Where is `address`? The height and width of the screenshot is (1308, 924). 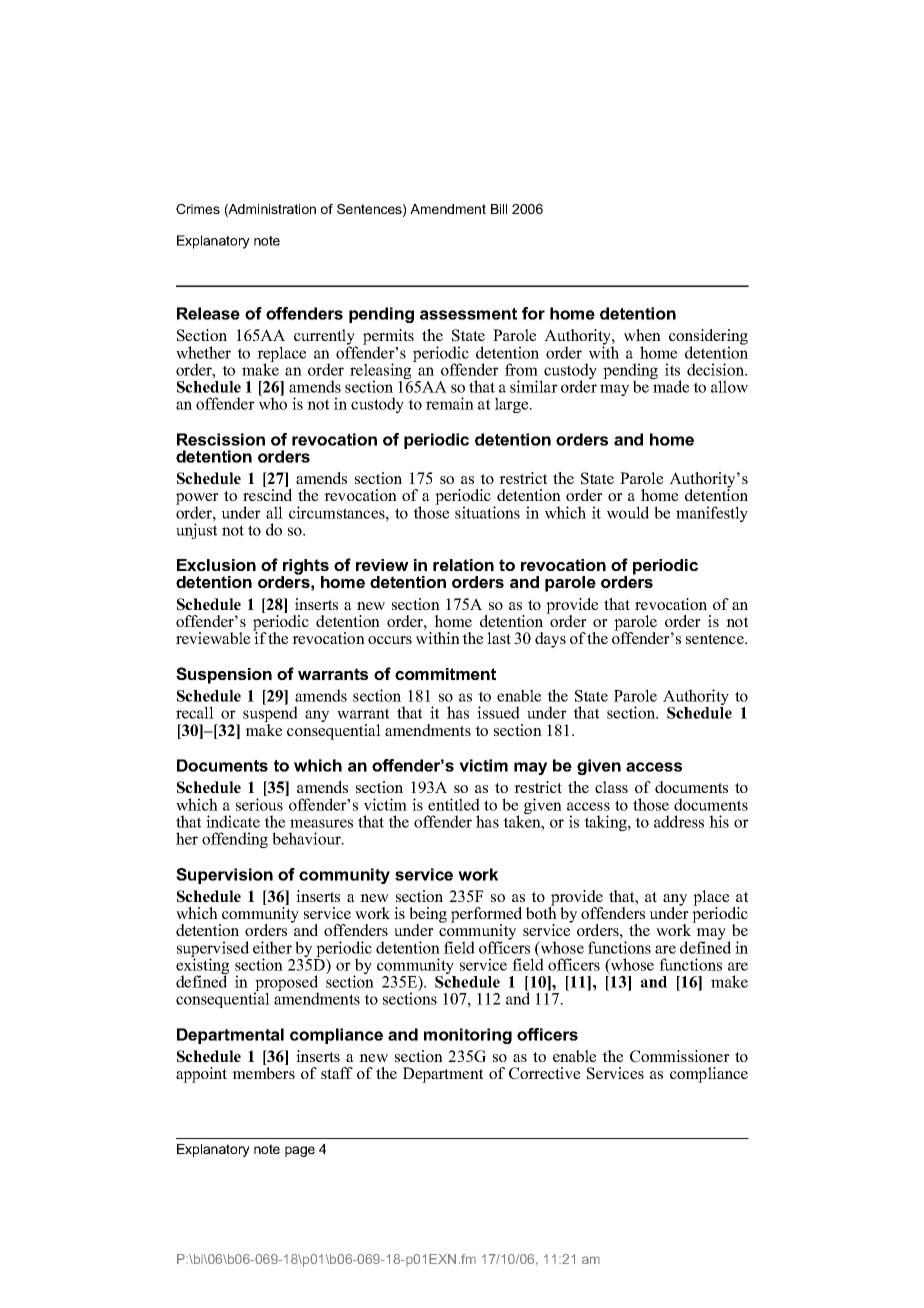
address is located at coordinates (679, 821).
